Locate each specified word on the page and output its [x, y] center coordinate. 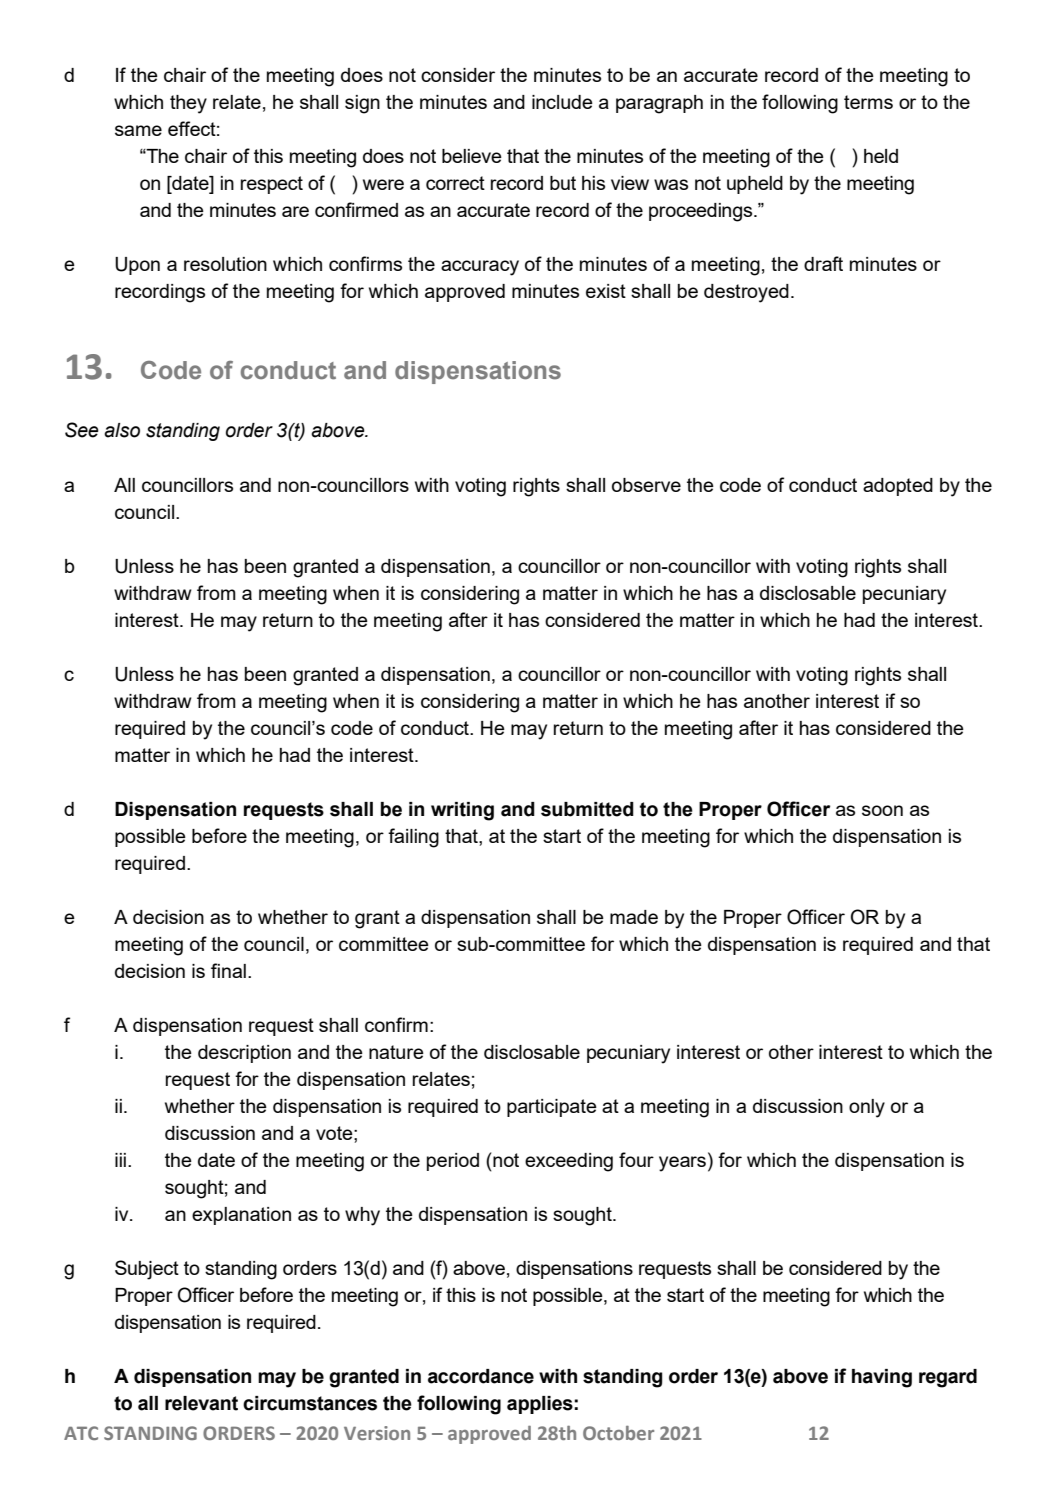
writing [462, 811]
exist [606, 291]
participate [552, 1108]
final [228, 970]
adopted [898, 487]
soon [882, 810]
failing [413, 838]
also [122, 430]
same [138, 130]
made [634, 917]
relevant [201, 1403]
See [82, 430]
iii [120, 1160]
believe [472, 156]
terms [868, 102]
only [867, 1108]
